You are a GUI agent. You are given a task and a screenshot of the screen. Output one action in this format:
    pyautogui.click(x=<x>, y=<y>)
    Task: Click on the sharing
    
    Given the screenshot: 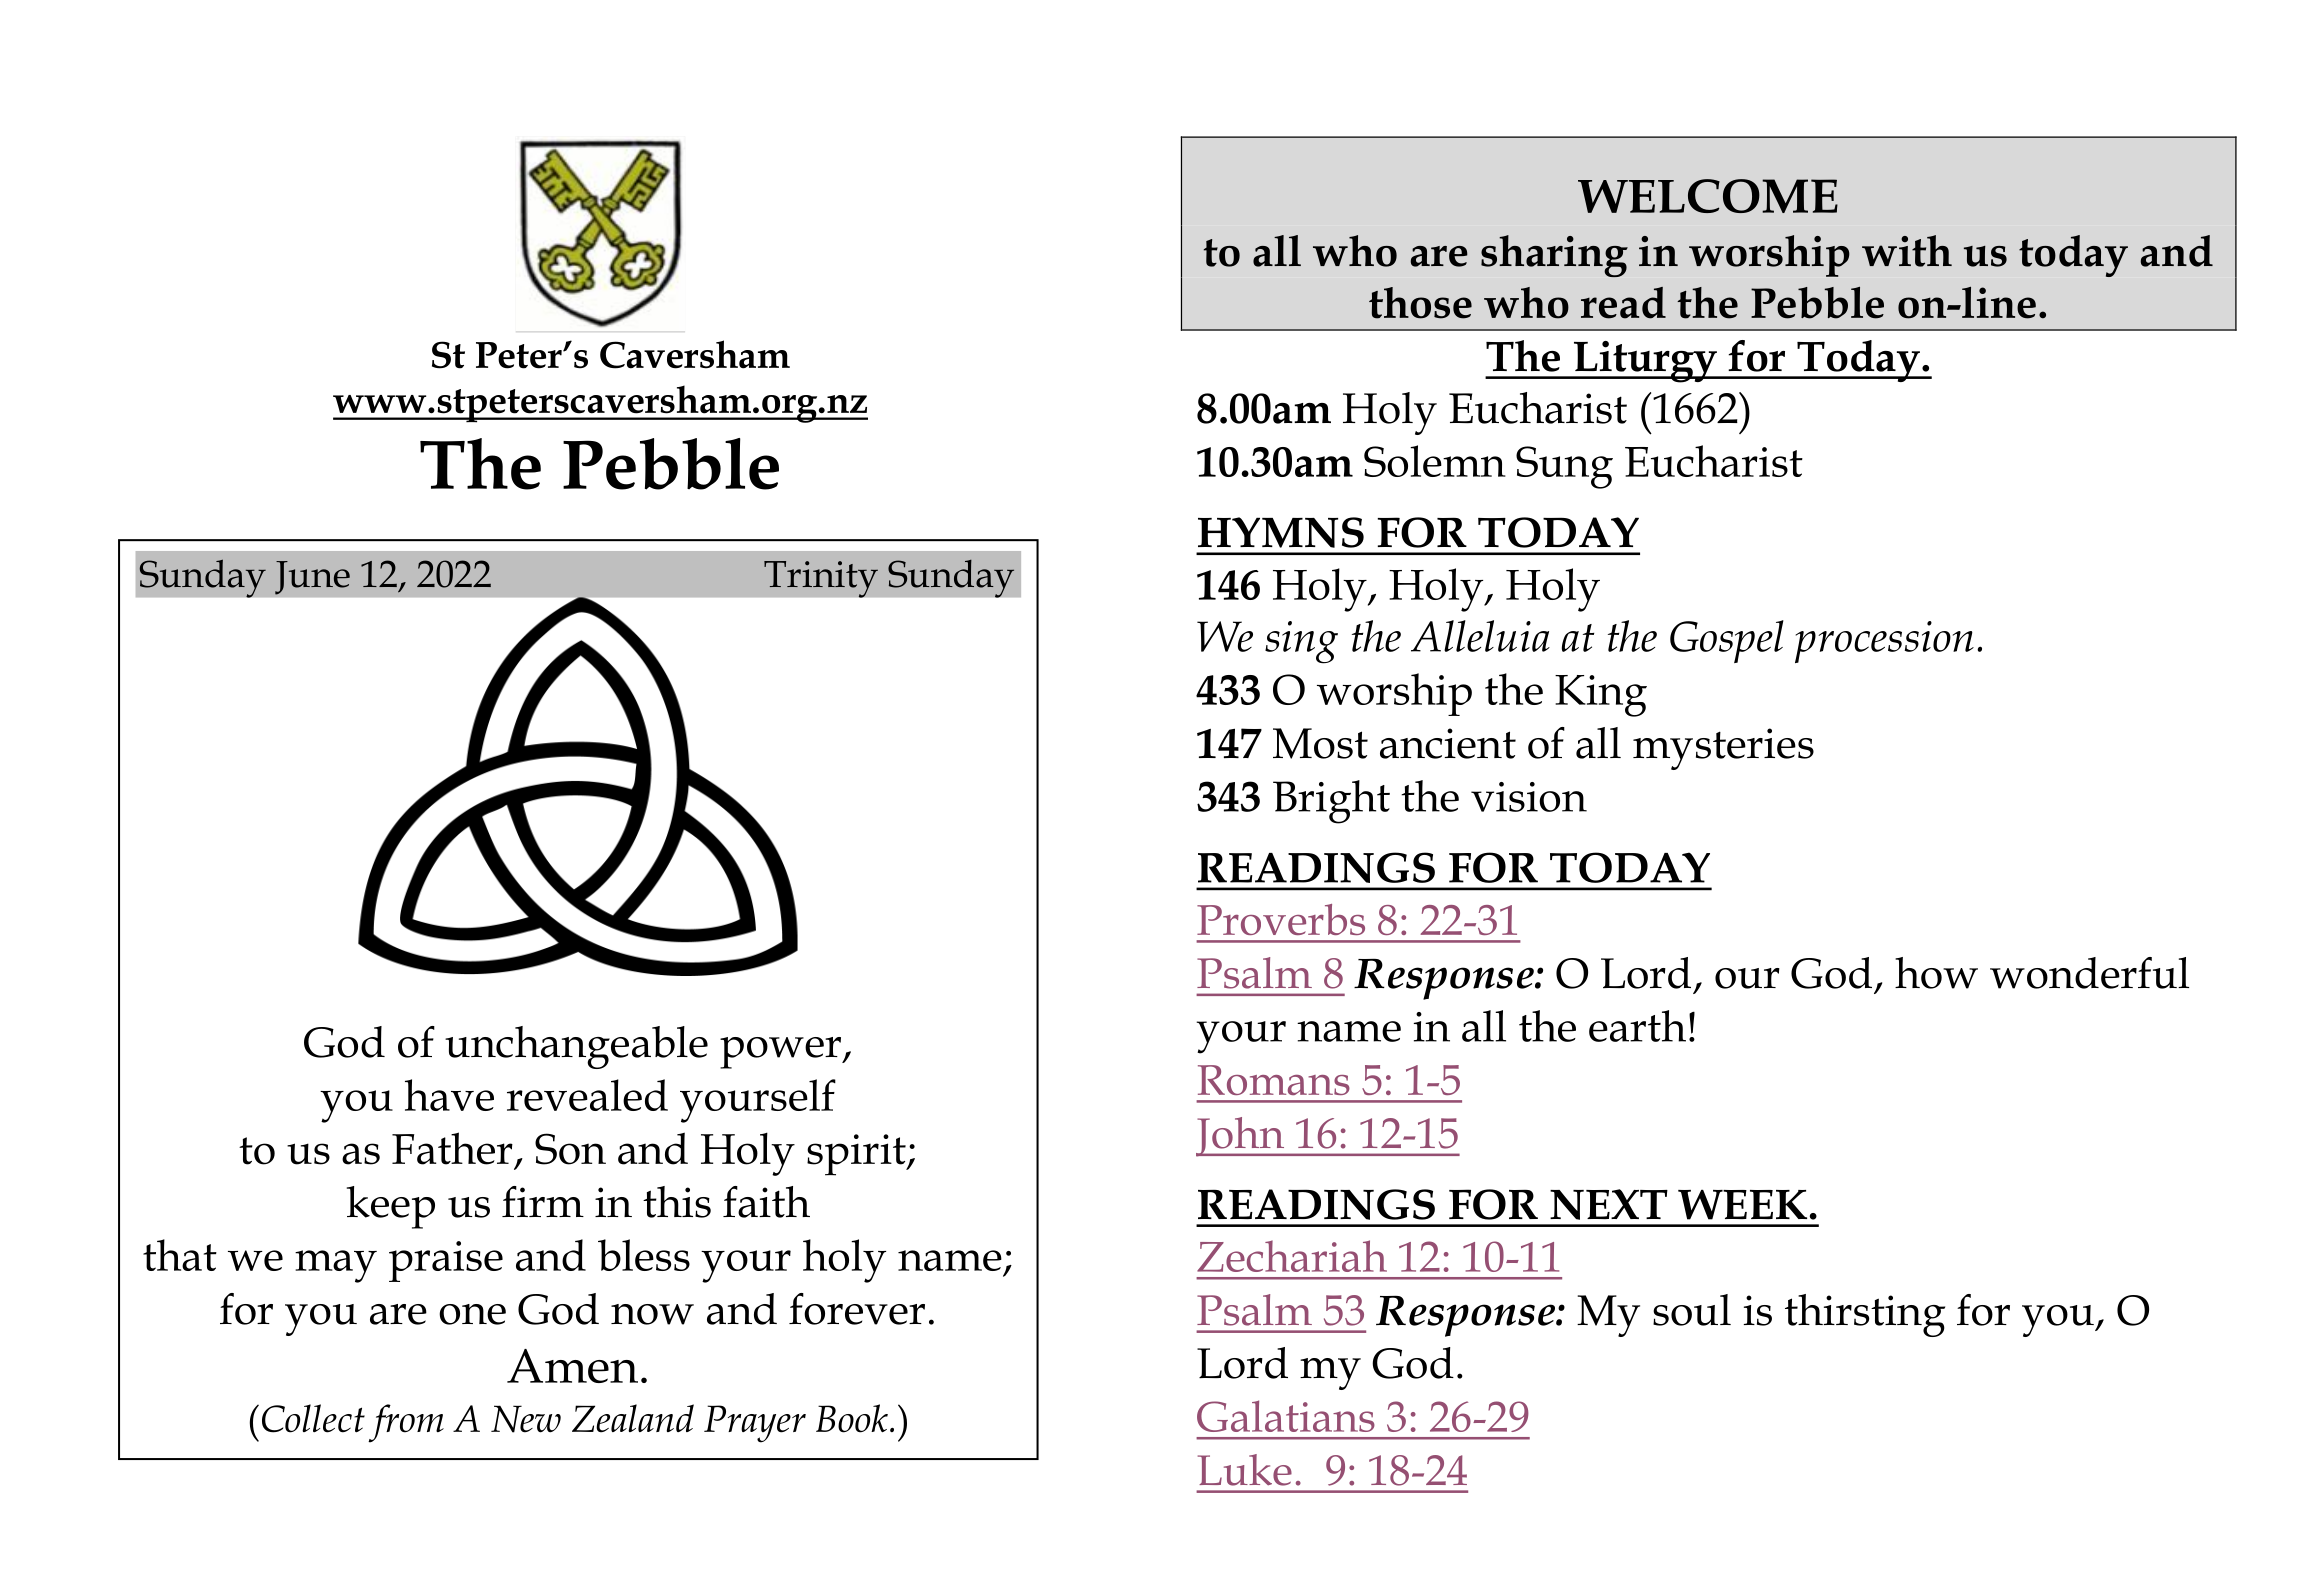 What is the action you would take?
    pyautogui.click(x=1554, y=256)
